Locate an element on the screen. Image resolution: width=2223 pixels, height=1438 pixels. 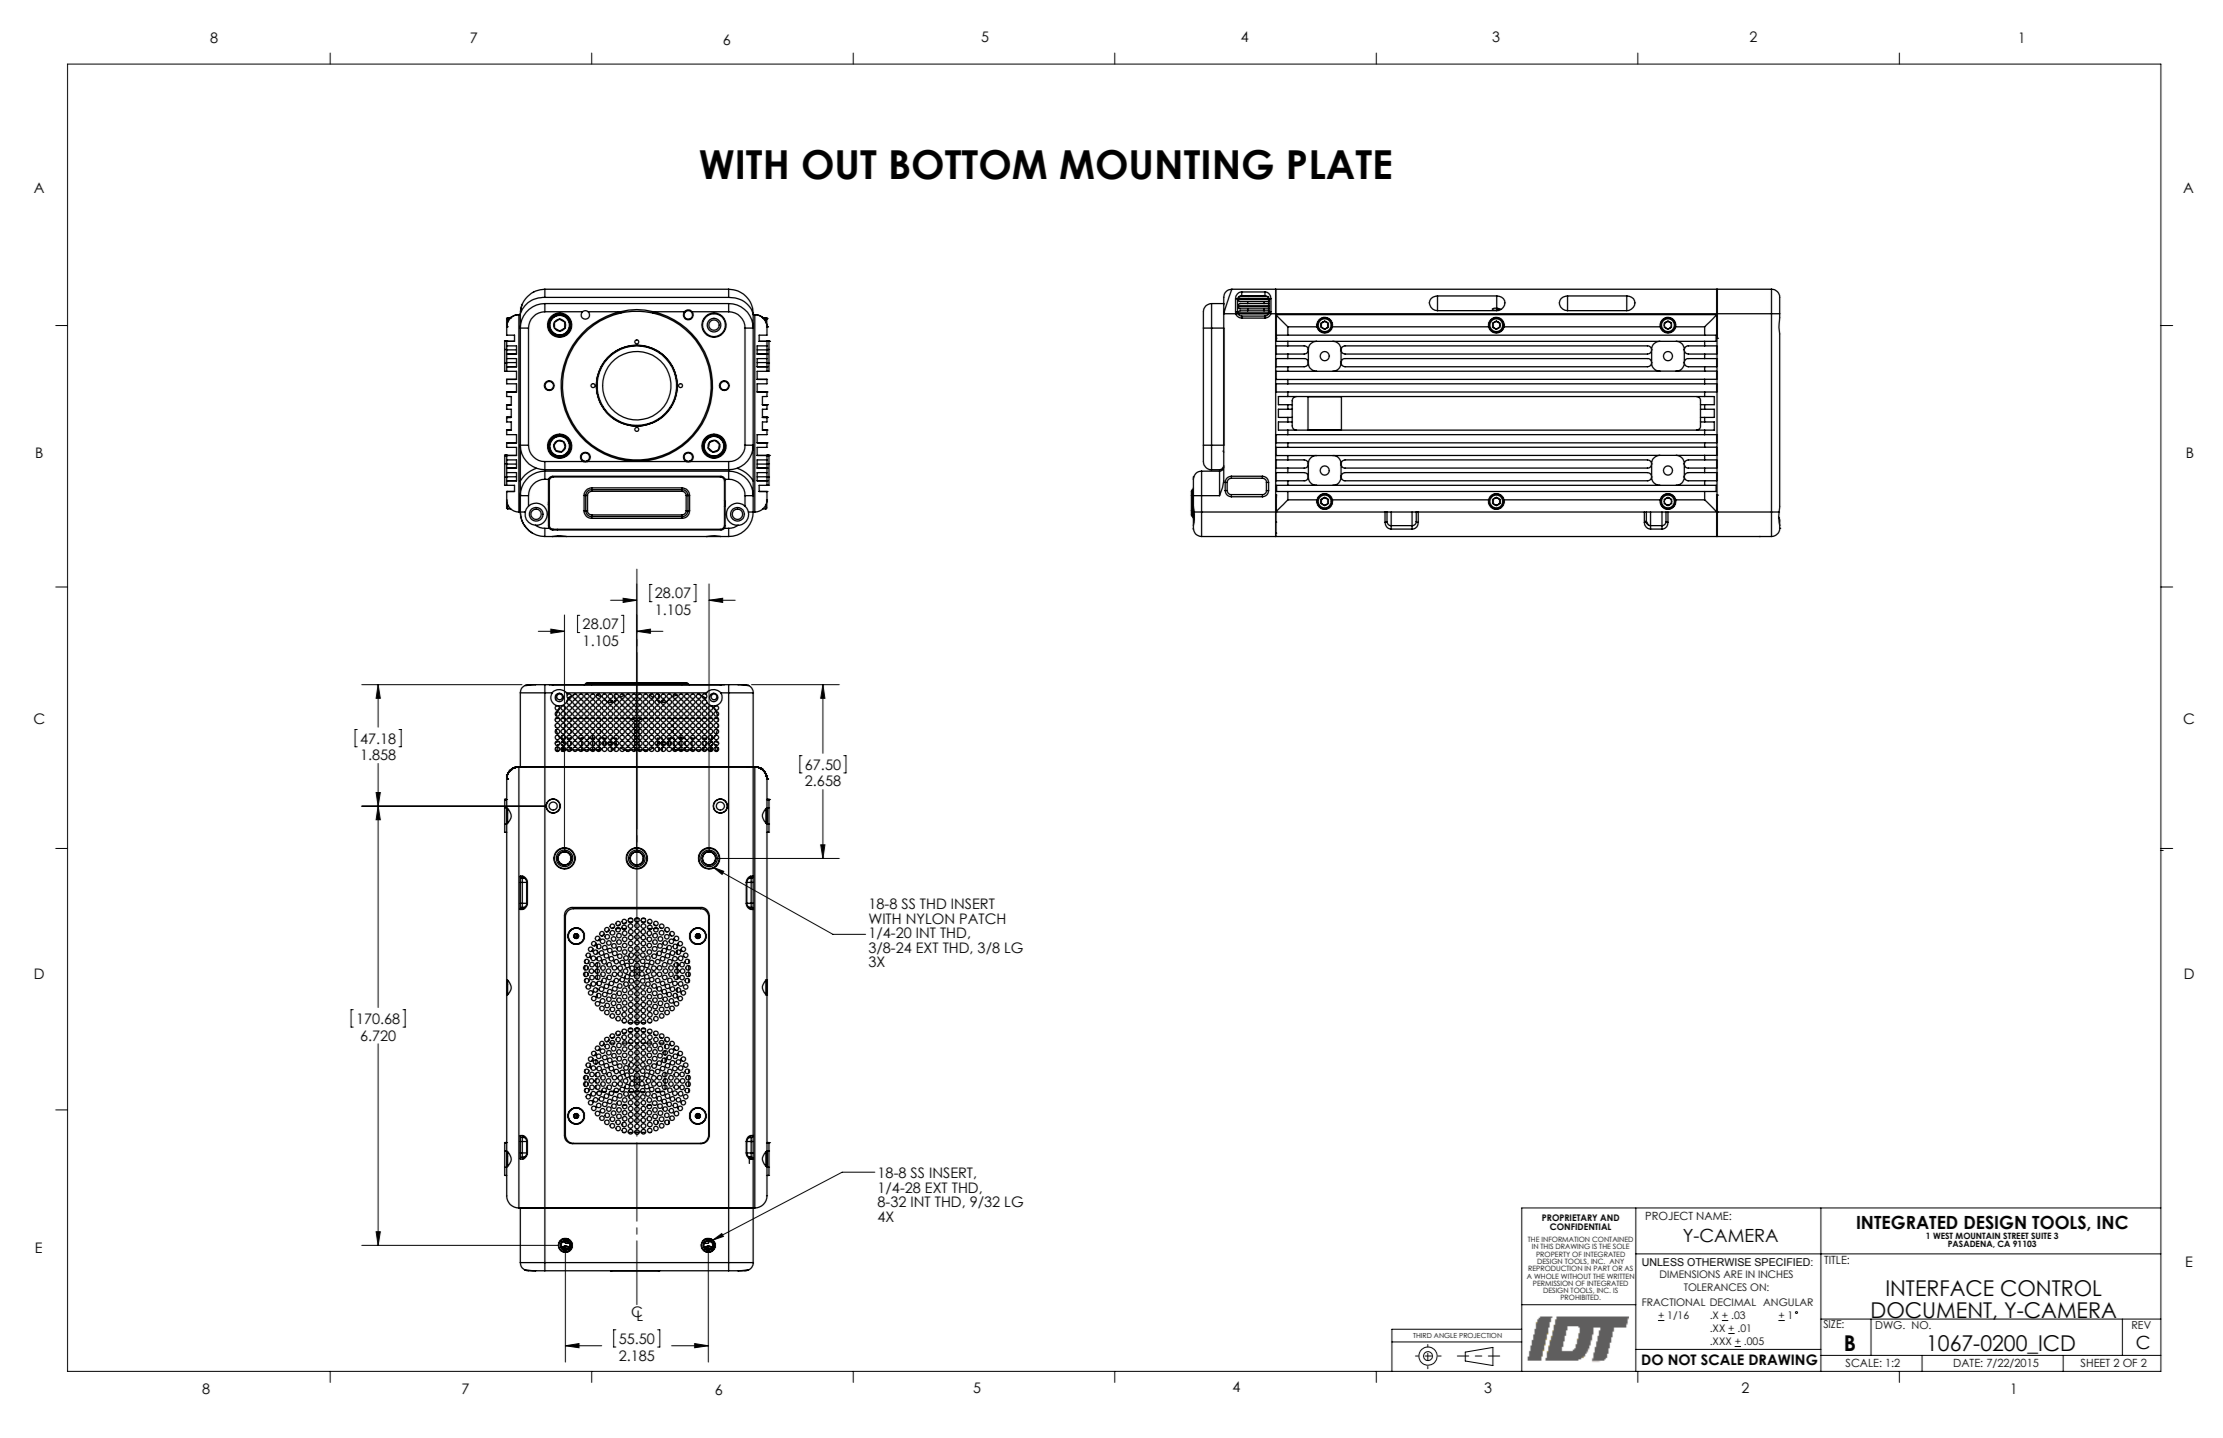
AND is located at coordinates (1610, 1217).
